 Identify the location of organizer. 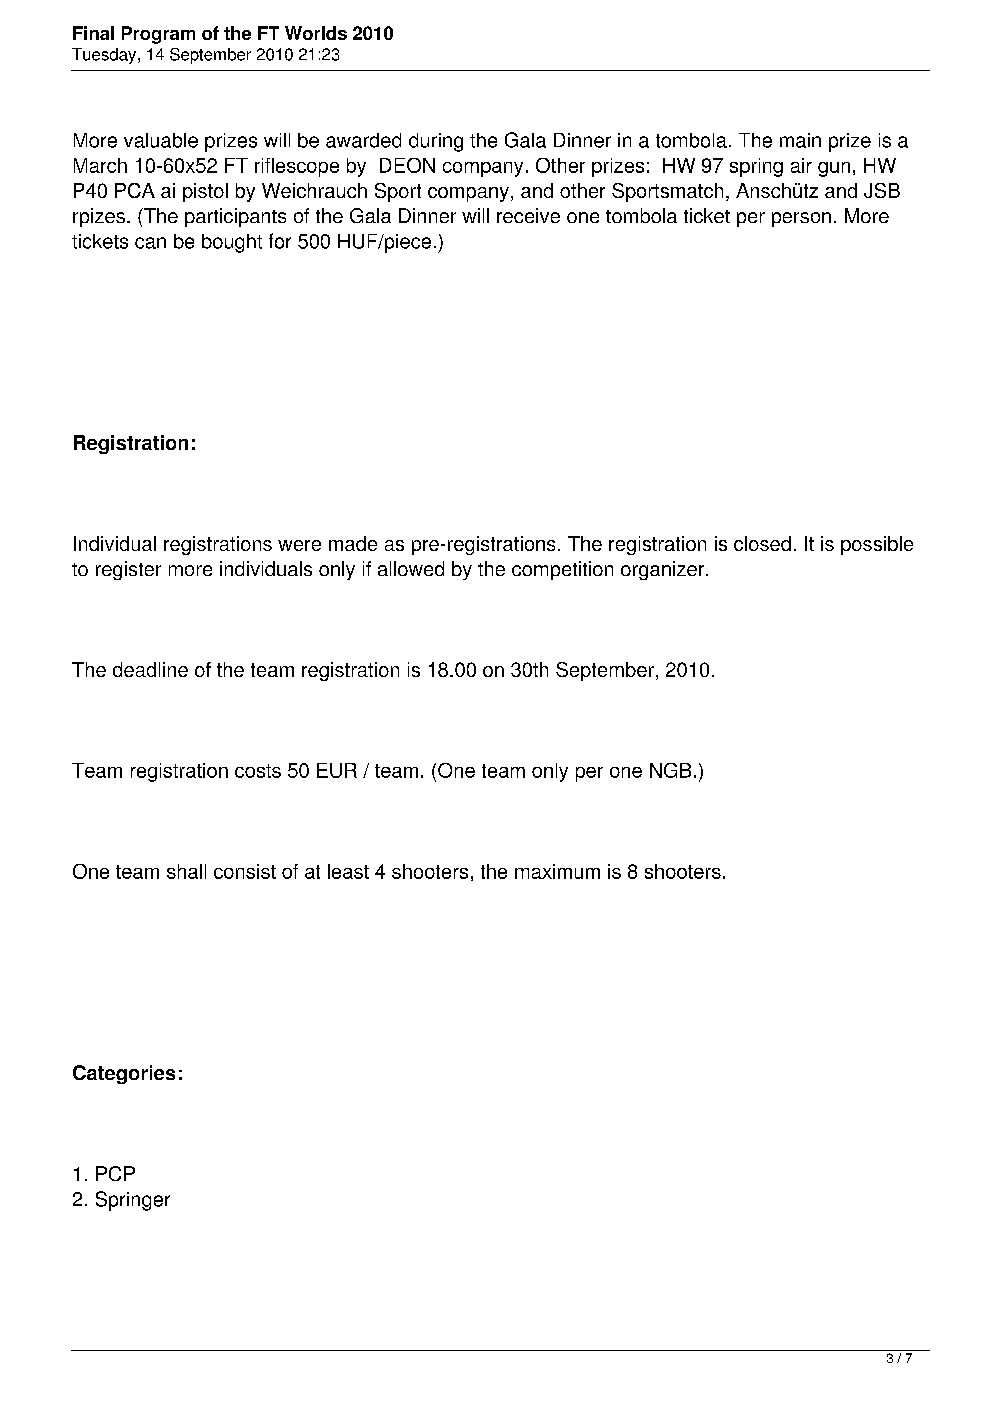
(664, 570).
